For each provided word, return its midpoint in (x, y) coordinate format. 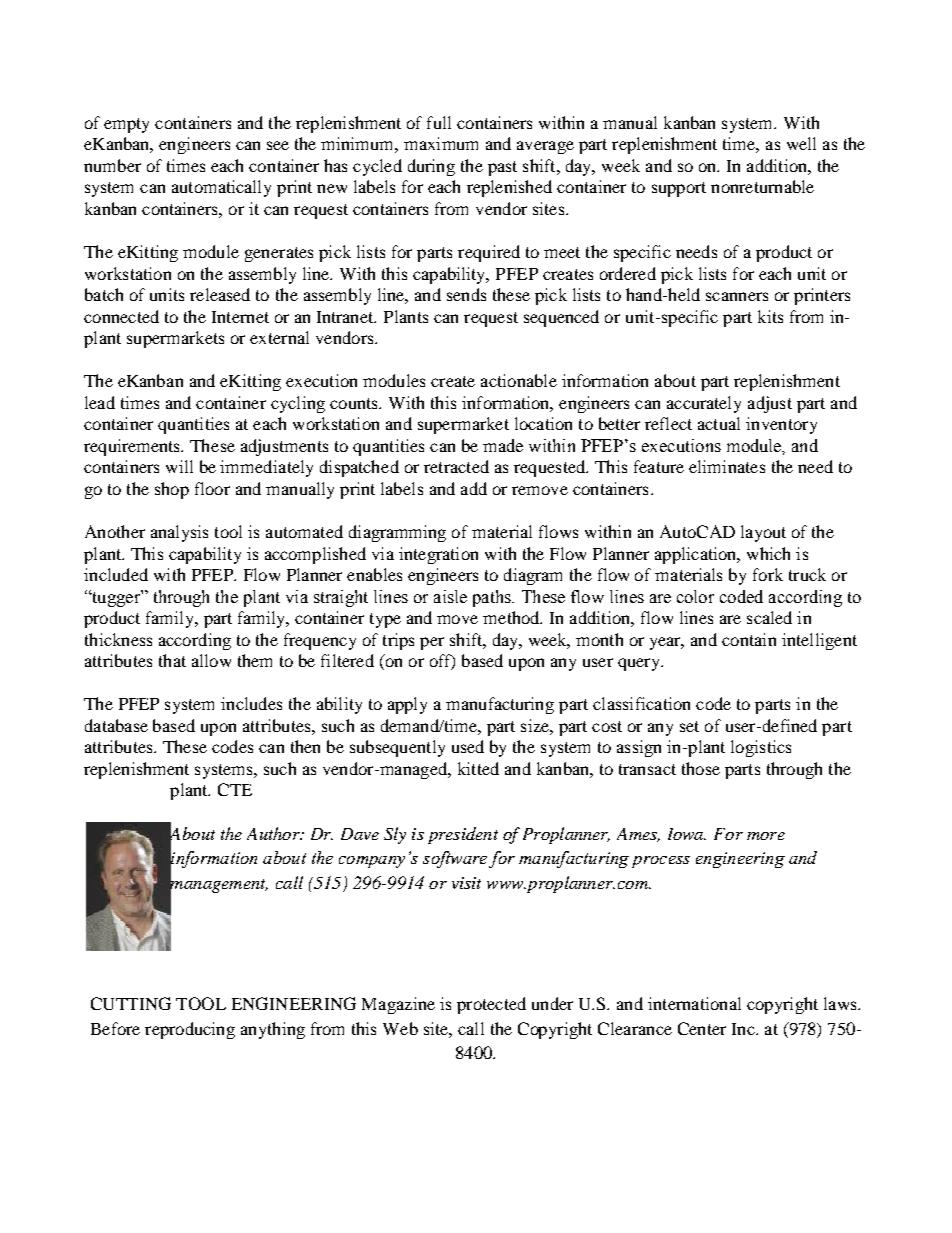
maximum (441, 143)
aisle (450, 596)
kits (770, 316)
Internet (240, 317)
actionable (519, 380)
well (801, 143)
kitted (478, 768)
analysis (179, 533)
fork (768, 574)
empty (126, 125)
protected (491, 1005)
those (701, 768)
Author (274, 833)
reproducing (190, 1030)
